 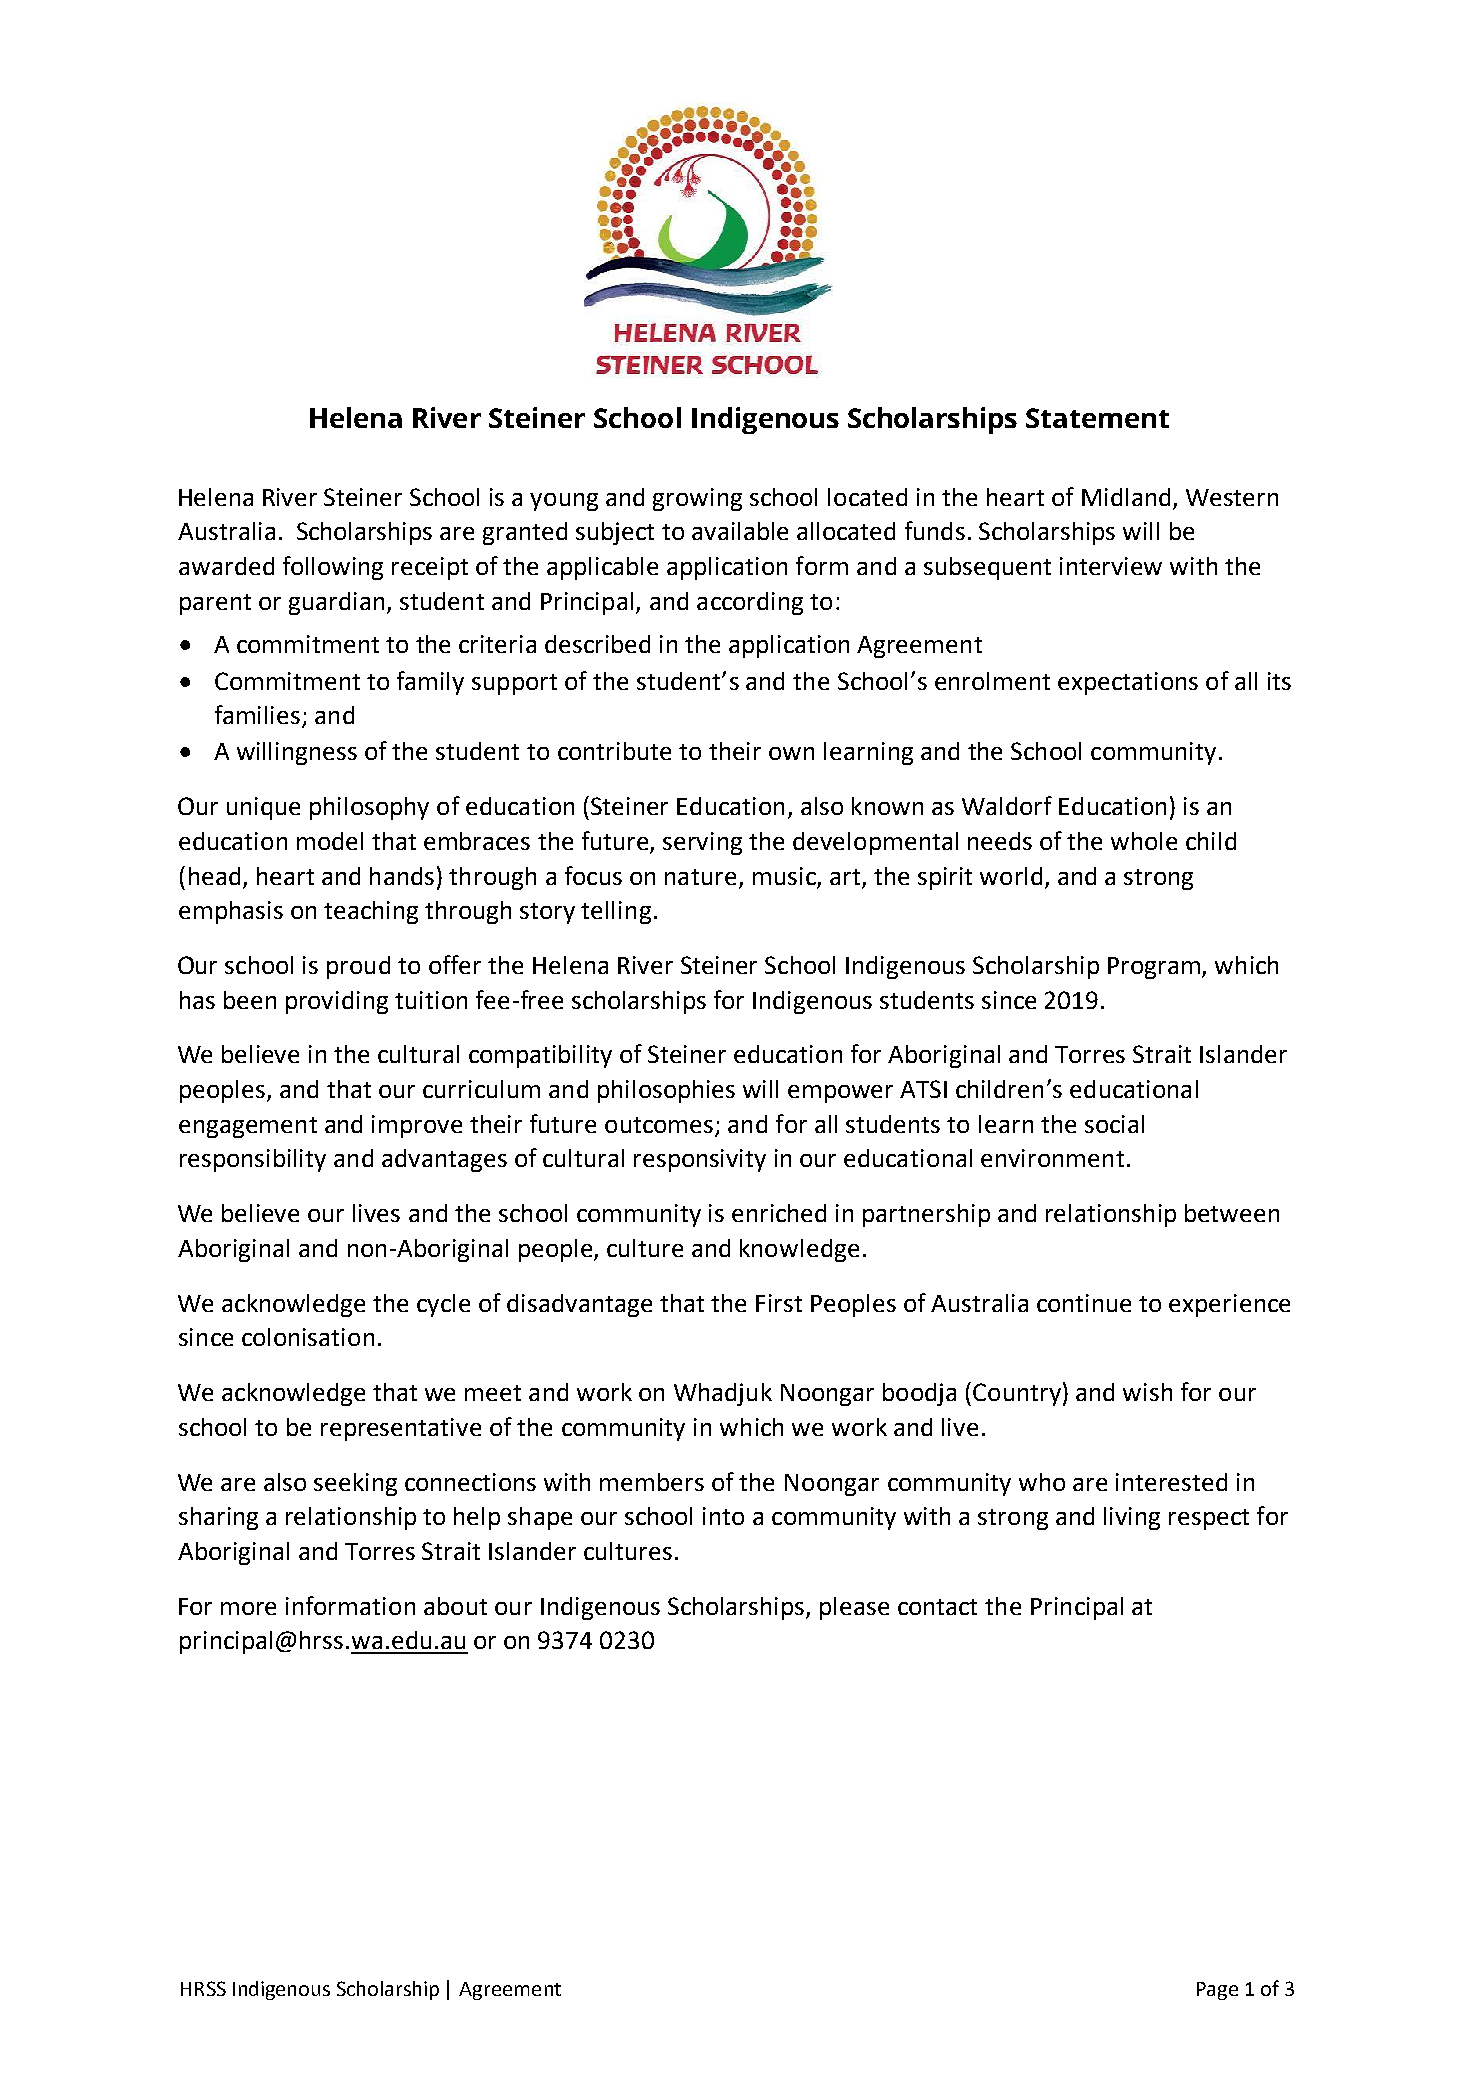 I want to click on Midland, so click(x=1126, y=497).
